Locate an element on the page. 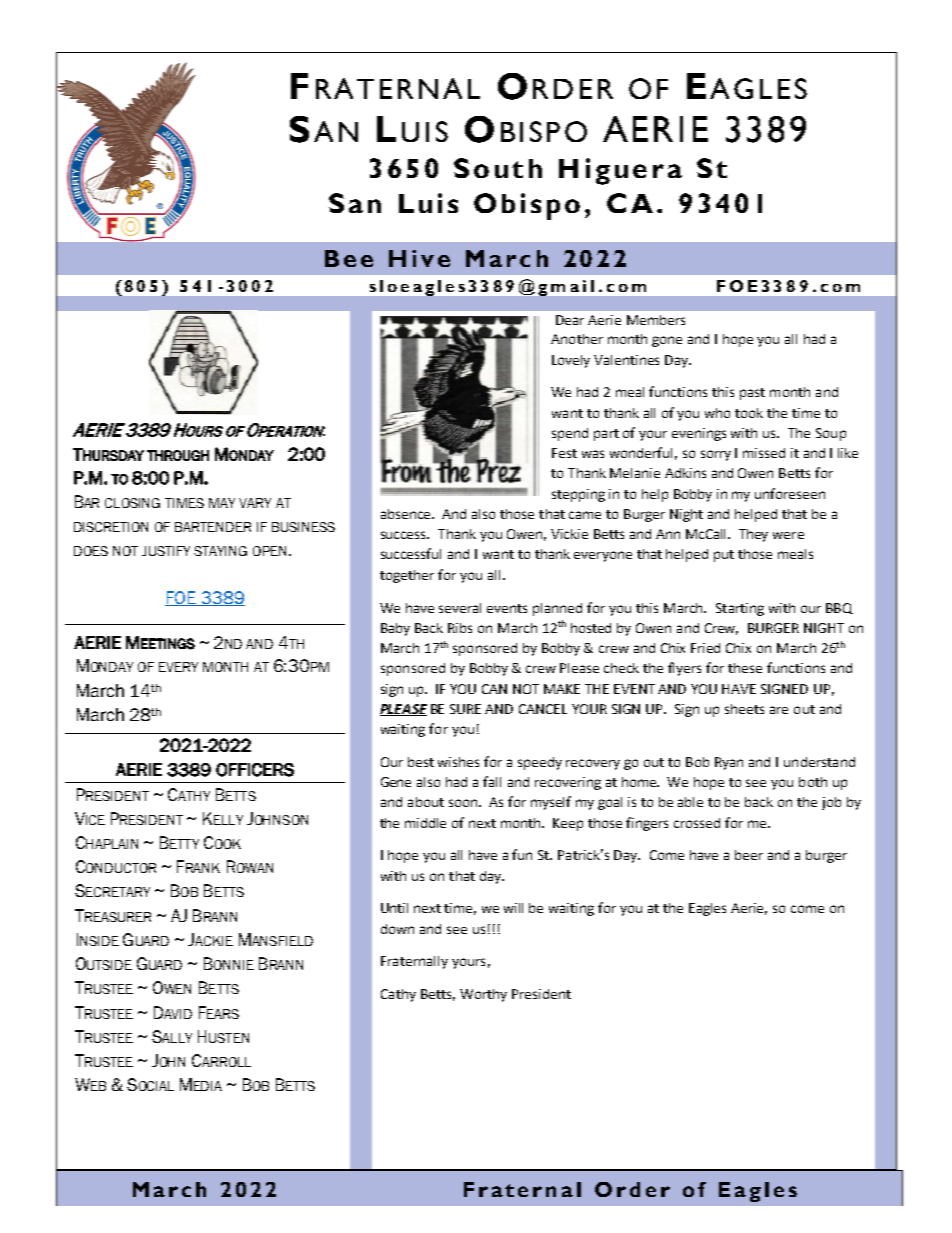  Hive is located at coordinates (419, 258).
